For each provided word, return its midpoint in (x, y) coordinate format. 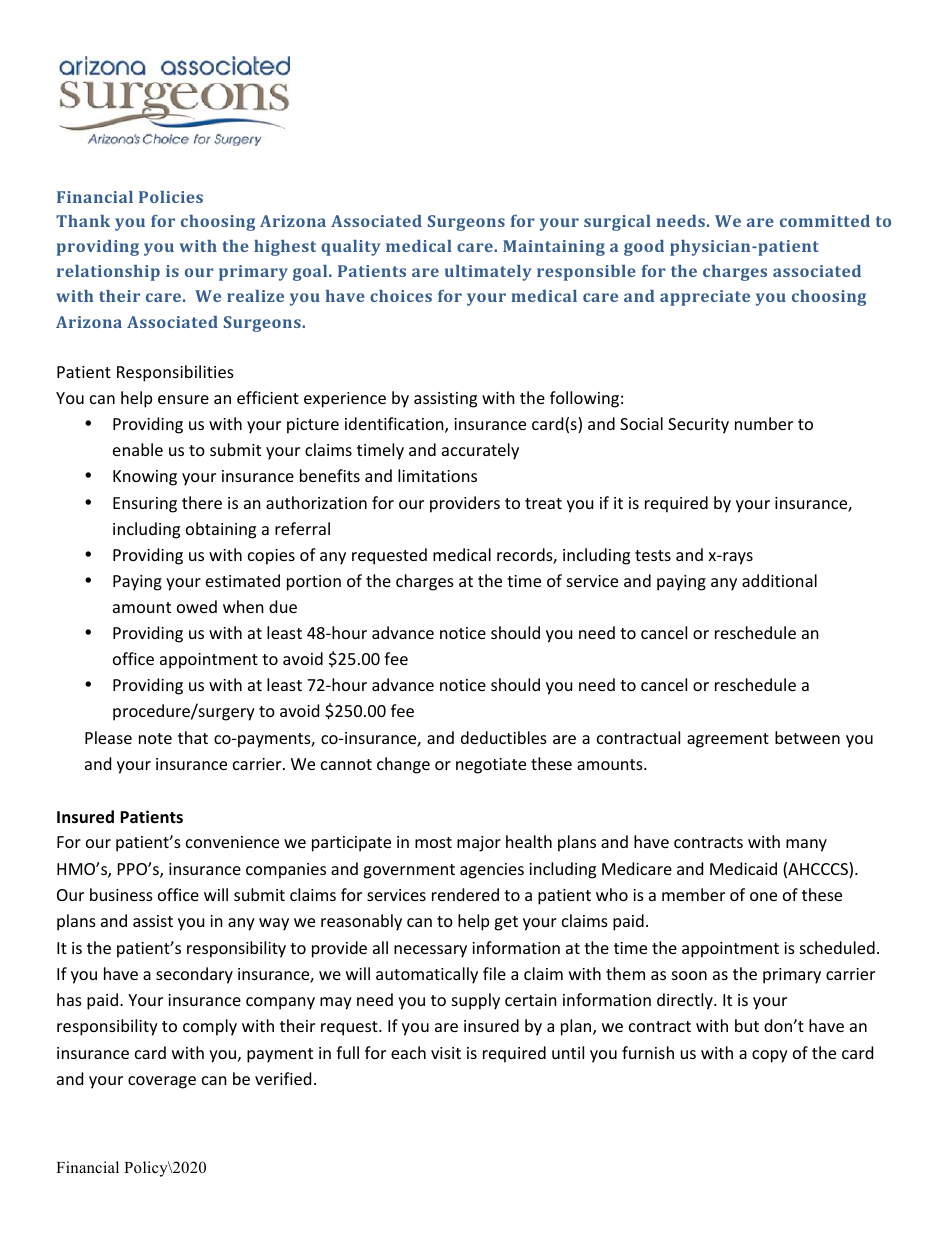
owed (197, 606)
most (433, 842)
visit (446, 1053)
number (764, 423)
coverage (162, 1082)
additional (779, 580)
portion (314, 583)
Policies (171, 197)
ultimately (488, 273)
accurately (480, 451)
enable (138, 449)
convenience (232, 842)
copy (770, 1056)
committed (825, 221)
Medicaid (743, 868)
